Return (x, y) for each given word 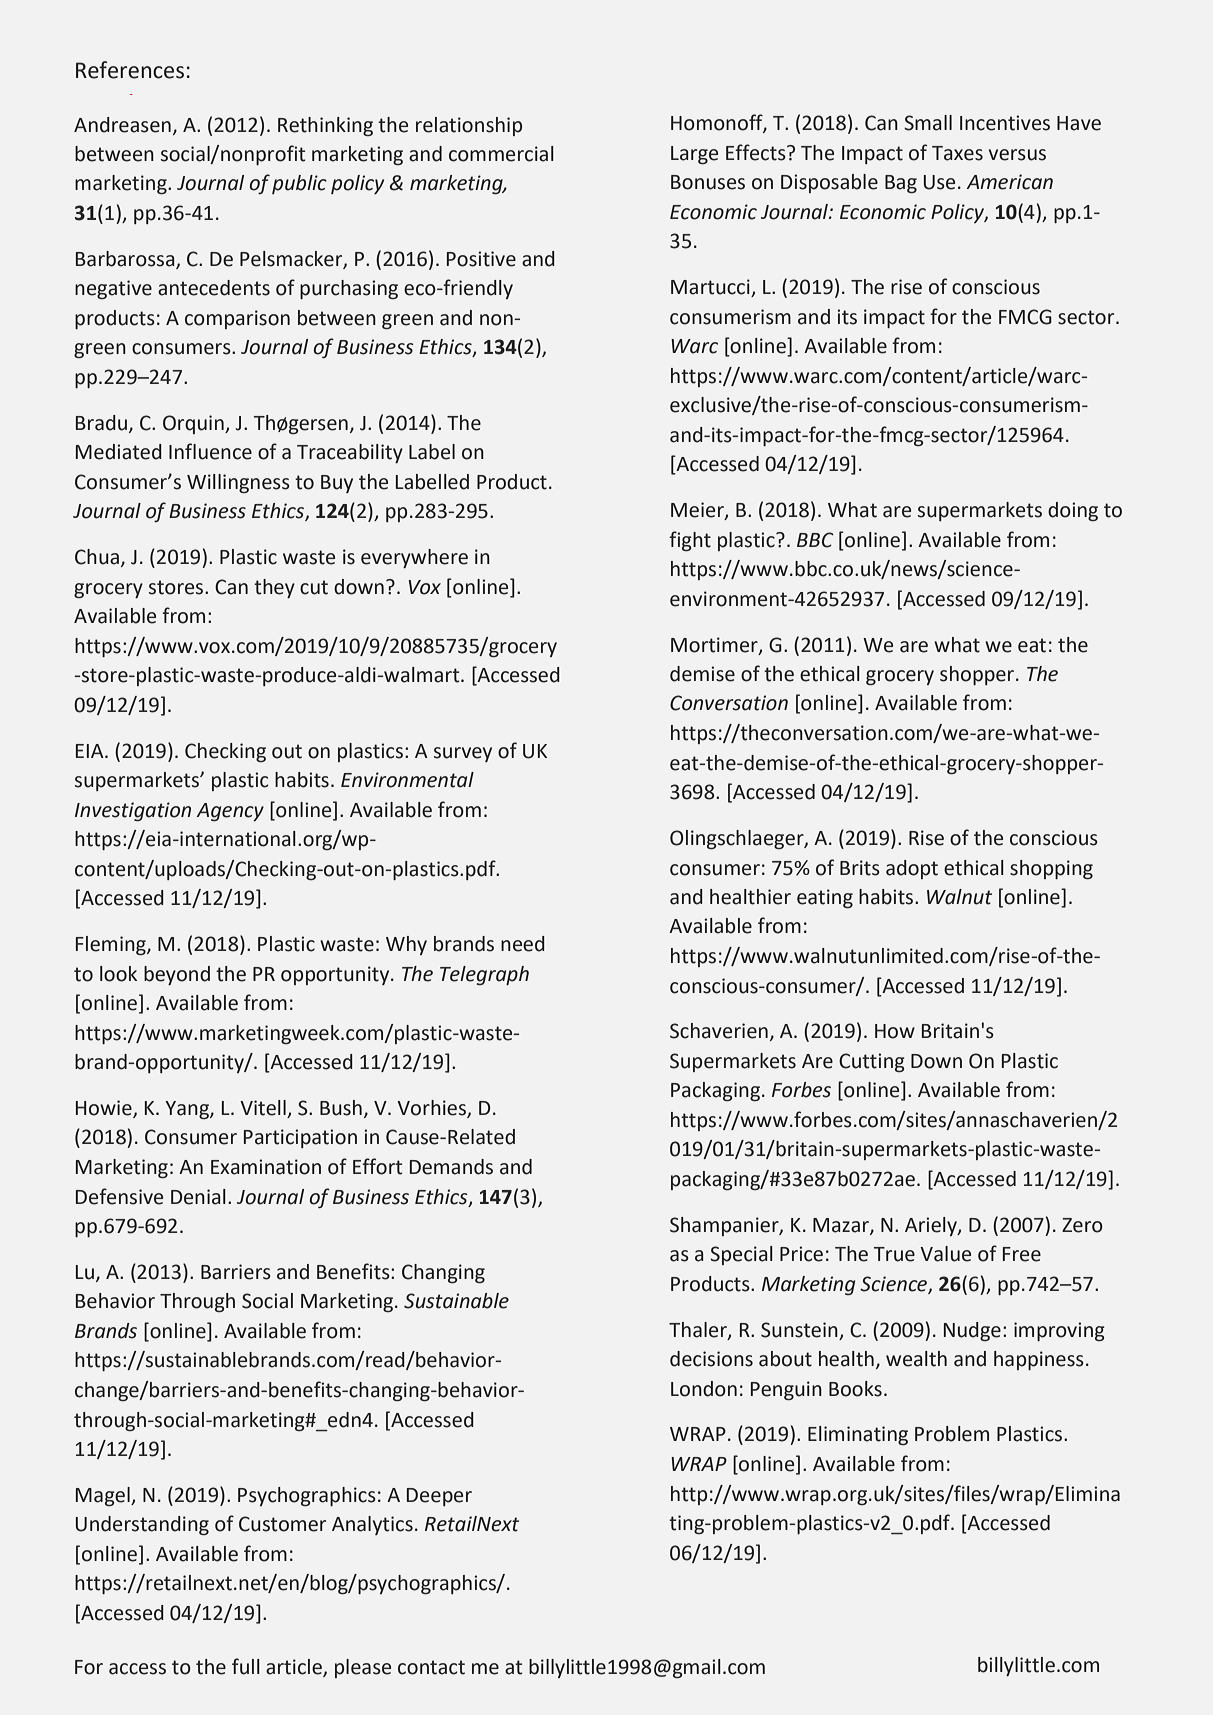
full (246, 1666)
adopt (912, 869)
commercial (501, 154)
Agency (230, 812)
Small (928, 123)
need (523, 944)
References (130, 70)
